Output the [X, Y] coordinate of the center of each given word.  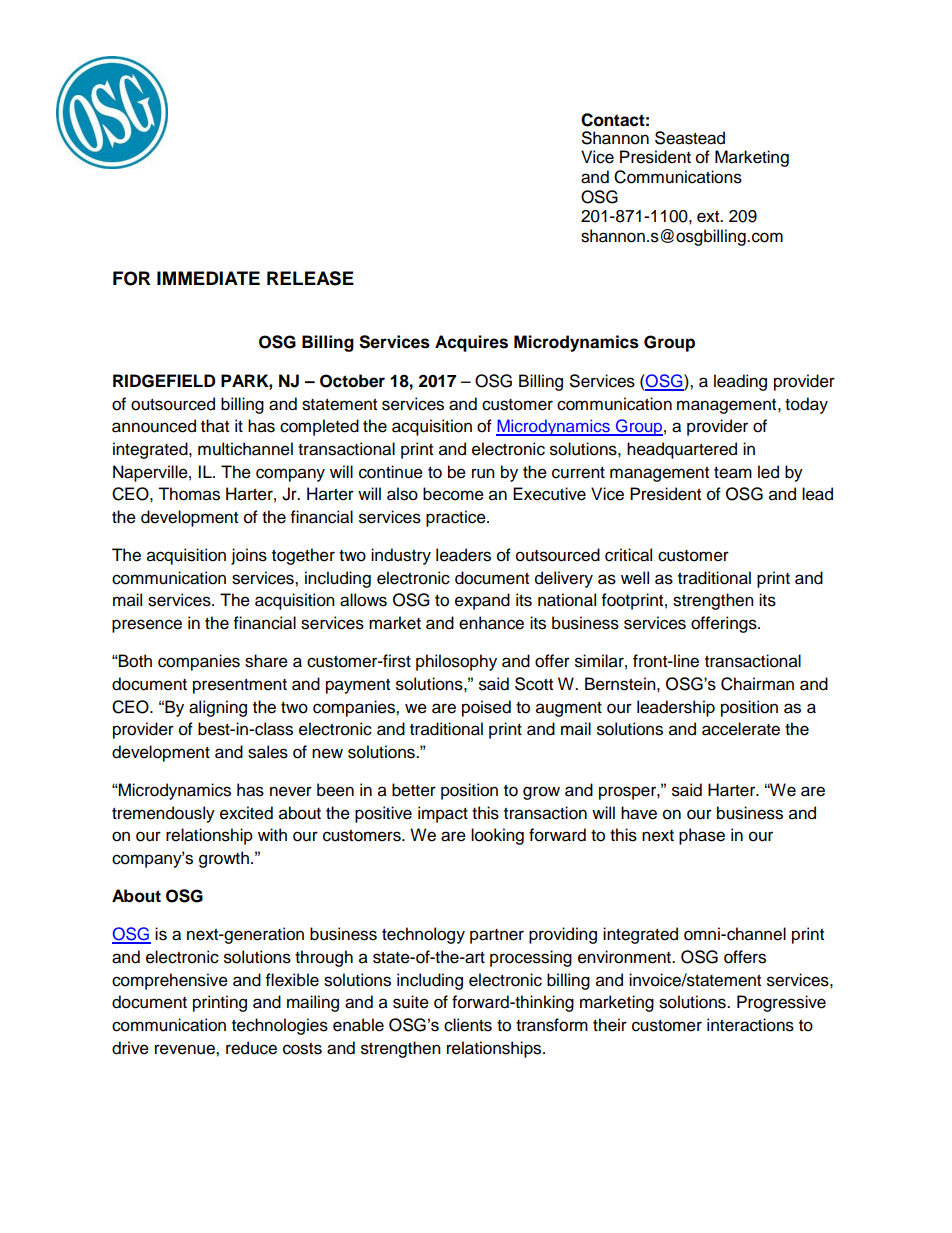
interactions [750, 1025]
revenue [186, 1049]
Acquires [471, 343]
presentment [240, 686]
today [806, 405]
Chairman [757, 684]
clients [468, 1025]
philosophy [456, 662]
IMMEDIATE [208, 278]
